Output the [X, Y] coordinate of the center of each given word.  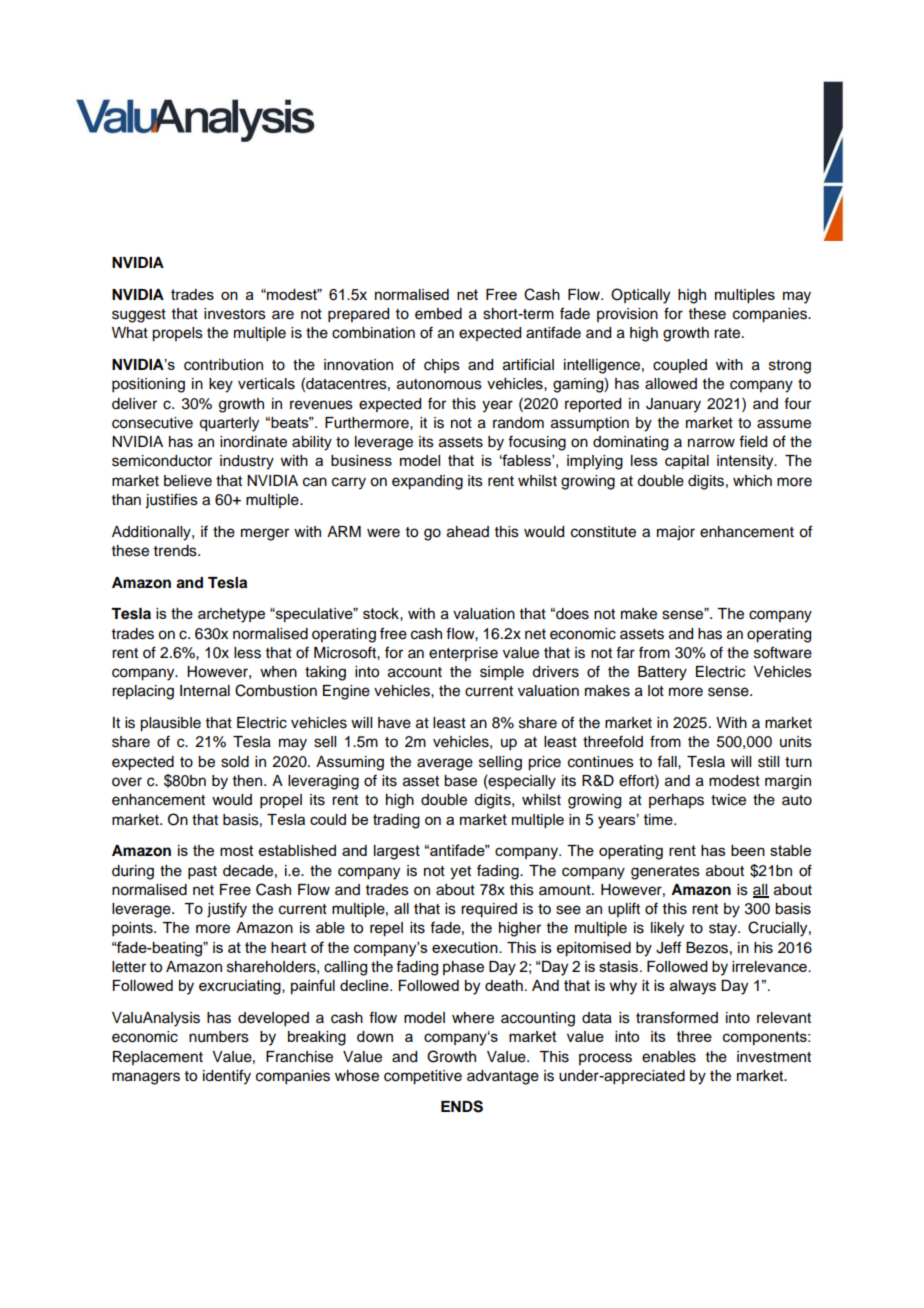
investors [235, 314]
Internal [205, 691]
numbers [219, 1037]
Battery [662, 673]
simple [502, 673]
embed [438, 314]
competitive [423, 1077]
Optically [640, 296]
